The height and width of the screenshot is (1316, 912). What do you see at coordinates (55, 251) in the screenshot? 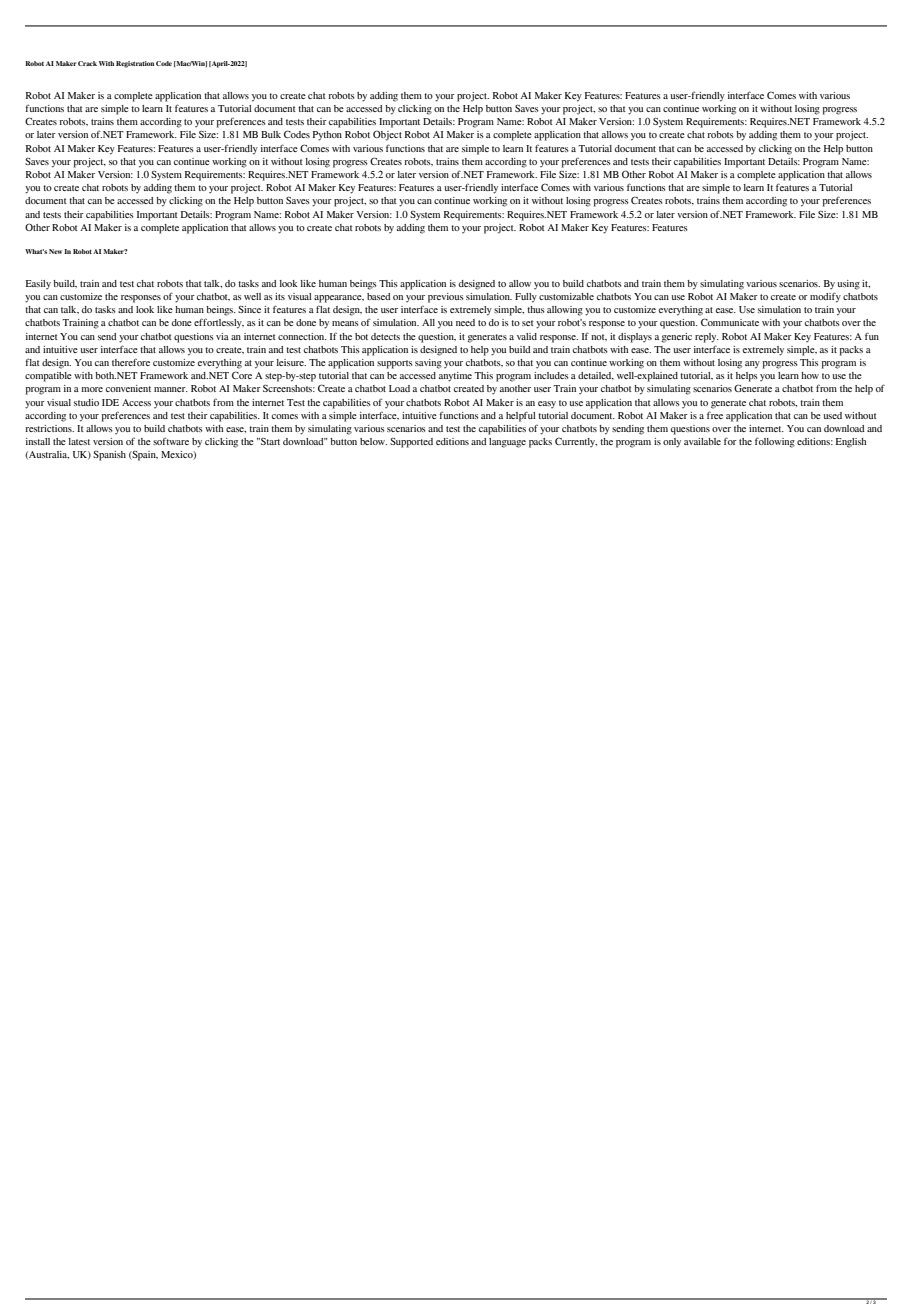
I see `New` at bounding box center [55, 251].
